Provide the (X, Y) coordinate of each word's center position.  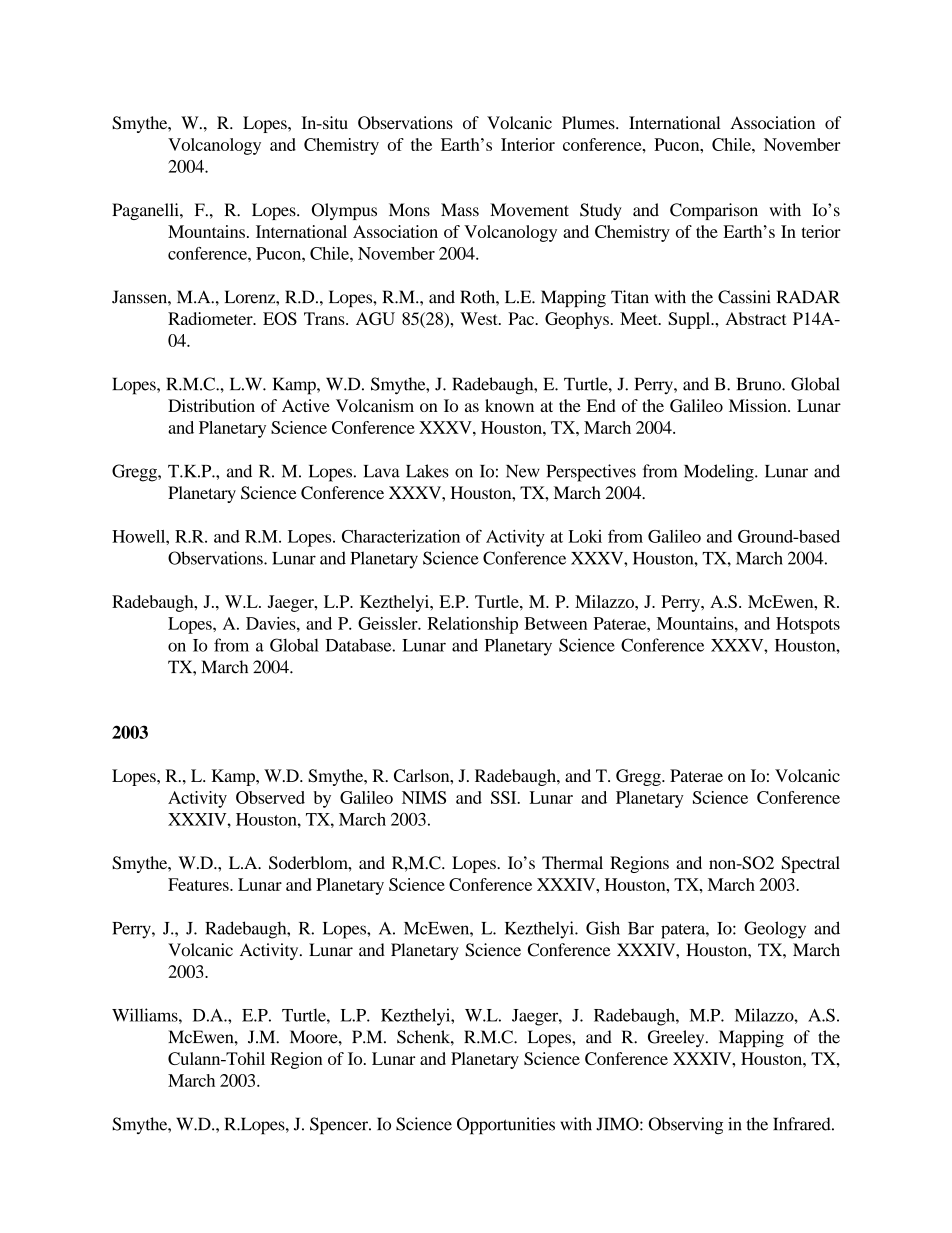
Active (306, 405)
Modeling (720, 473)
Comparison (714, 211)
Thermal (572, 862)
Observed (270, 797)
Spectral (811, 864)
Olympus (344, 211)
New (523, 471)
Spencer (340, 1126)
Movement (529, 210)
